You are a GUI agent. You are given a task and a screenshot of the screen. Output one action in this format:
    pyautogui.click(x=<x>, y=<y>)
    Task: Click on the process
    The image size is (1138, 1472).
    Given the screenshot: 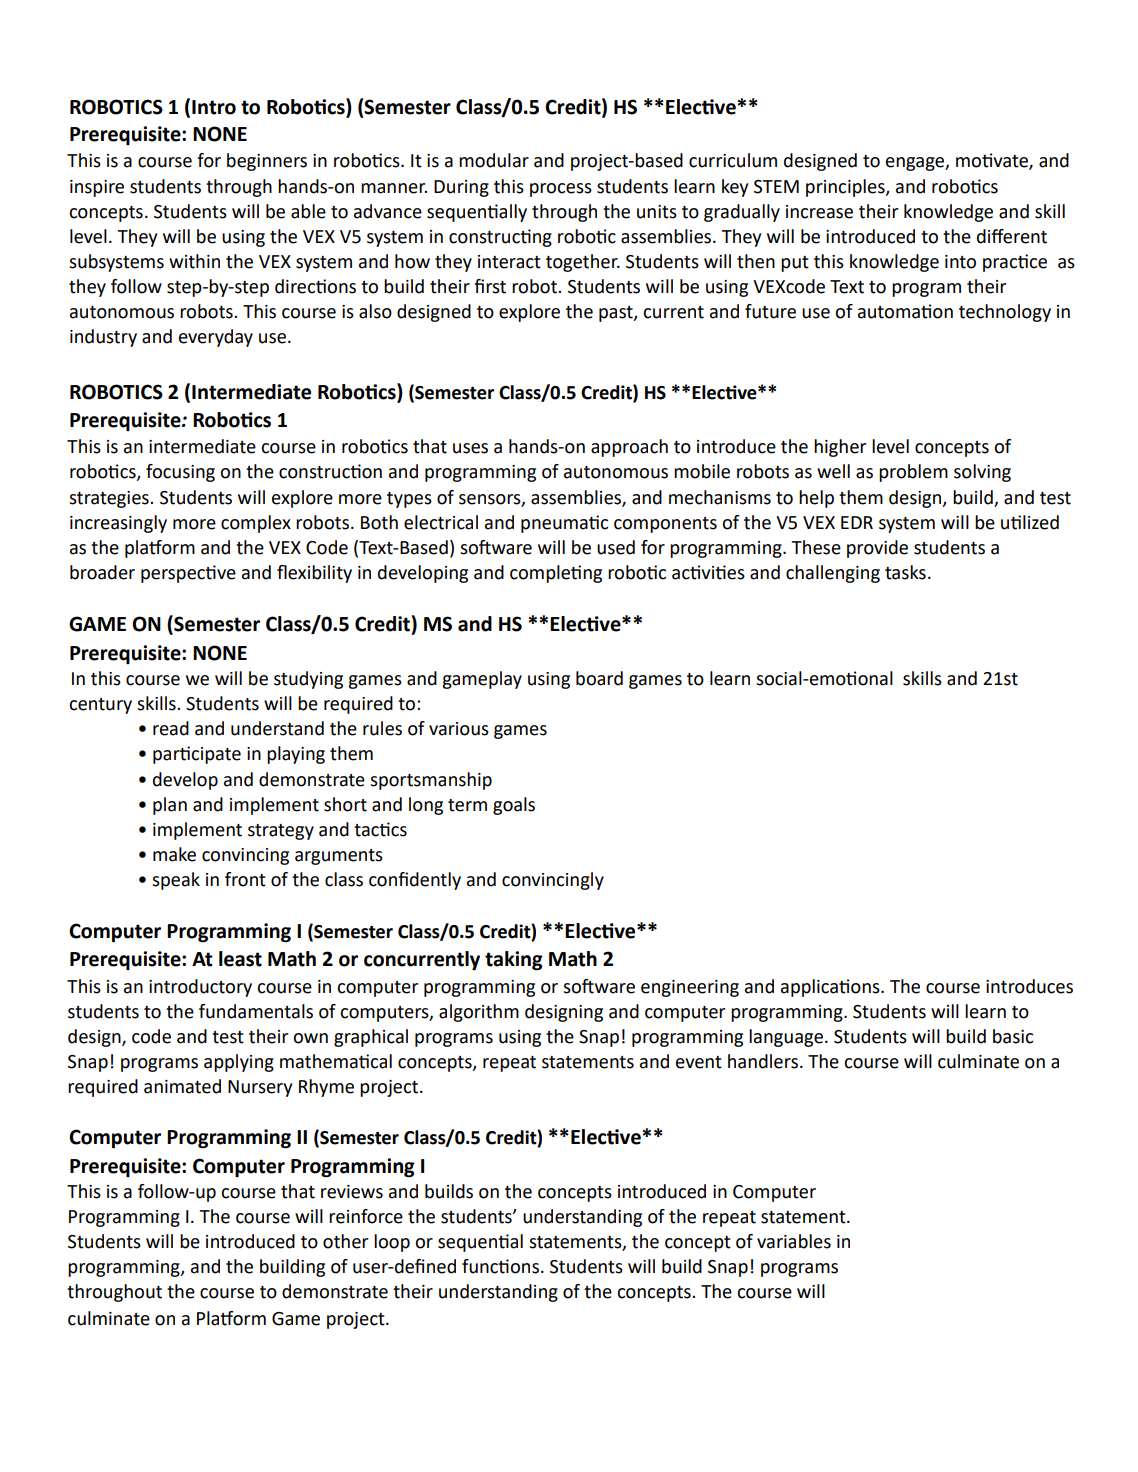 What is the action you would take?
    pyautogui.click(x=561, y=190)
